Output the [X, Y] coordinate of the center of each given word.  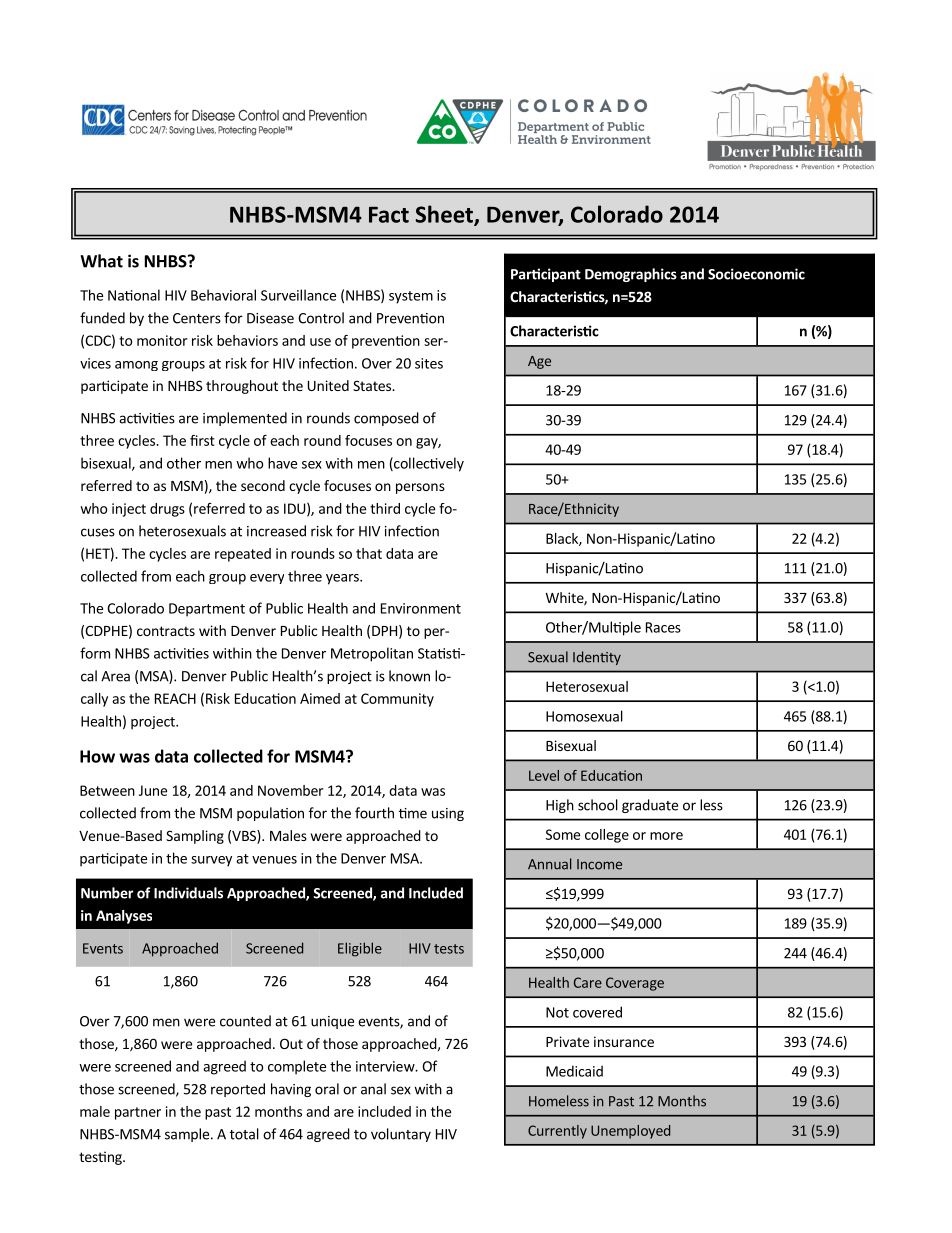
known [409, 676]
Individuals [188, 893]
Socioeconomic [756, 274]
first [202, 440]
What [101, 261]
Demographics [631, 275]
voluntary [401, 1135]
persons [420, 488]
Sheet [445, 215]
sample [187, 1135]
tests [449, 949]
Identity [597, 658]
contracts [166, 631]
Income [599, 864]
